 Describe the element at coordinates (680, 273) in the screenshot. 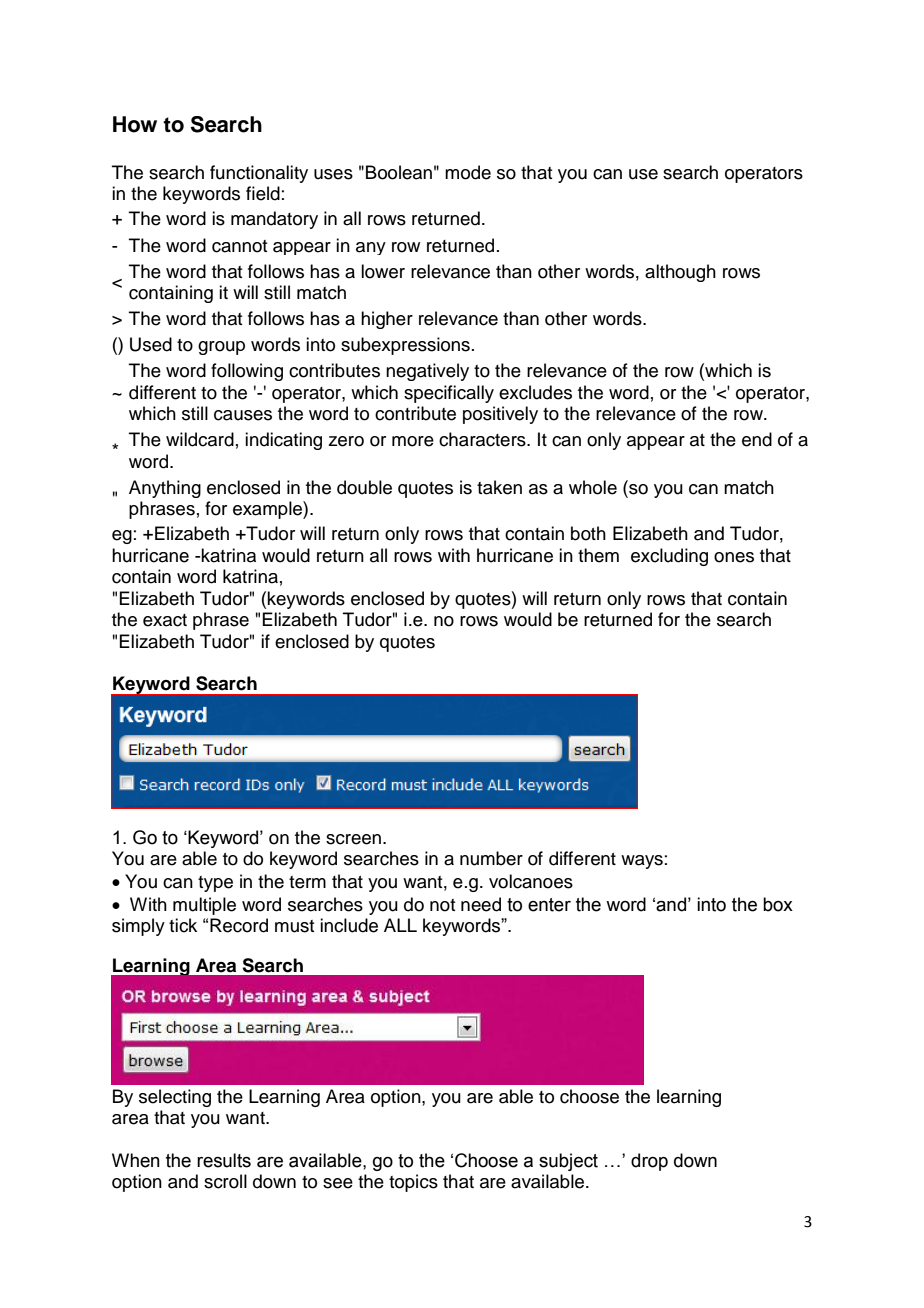

I see `although` at that location.
